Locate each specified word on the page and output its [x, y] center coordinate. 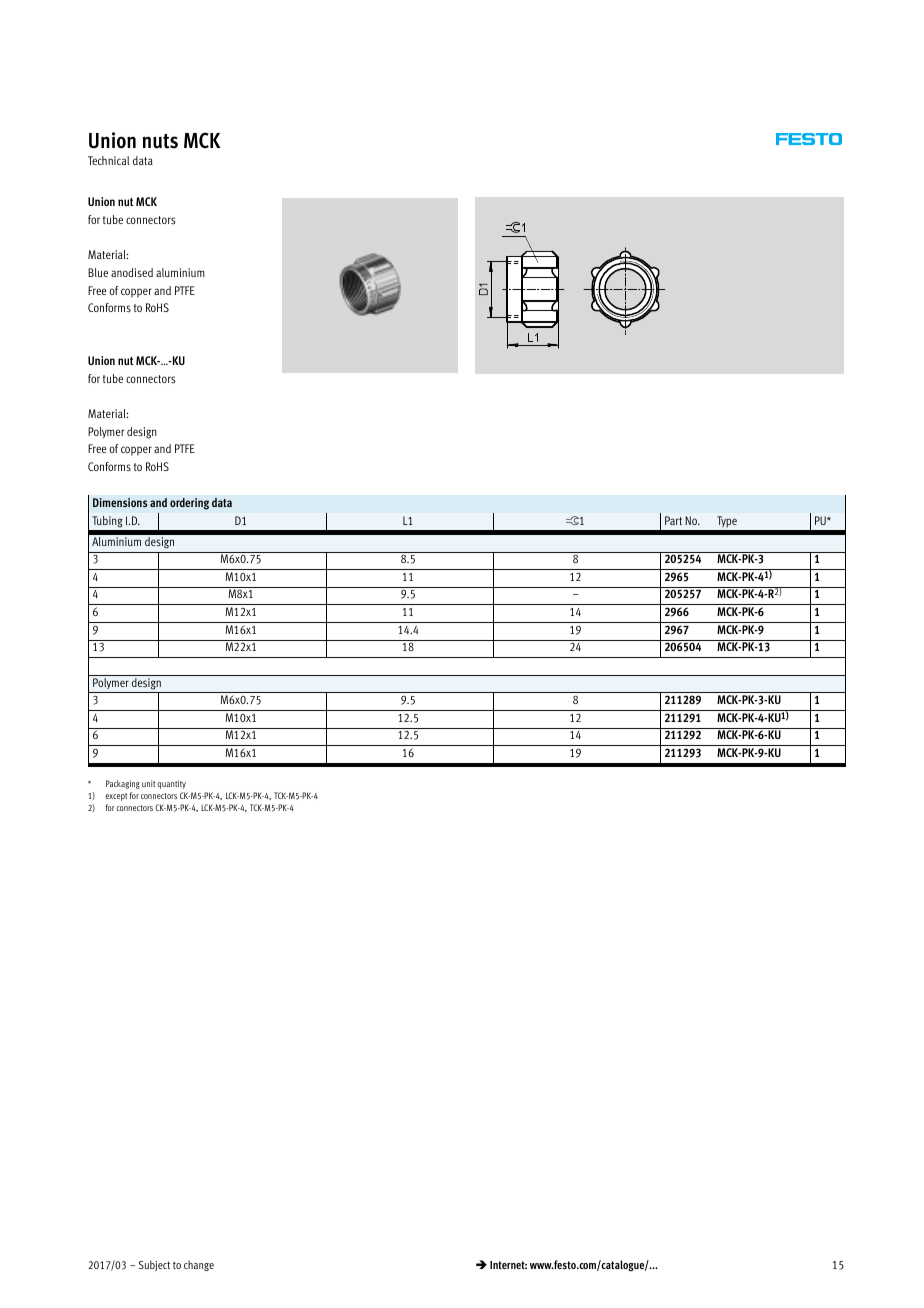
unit [148, 783]
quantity [171, 784]
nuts [160, 141]
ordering [189, 504]
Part [673, 520]
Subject [154, 1265]
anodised [132, 273]
